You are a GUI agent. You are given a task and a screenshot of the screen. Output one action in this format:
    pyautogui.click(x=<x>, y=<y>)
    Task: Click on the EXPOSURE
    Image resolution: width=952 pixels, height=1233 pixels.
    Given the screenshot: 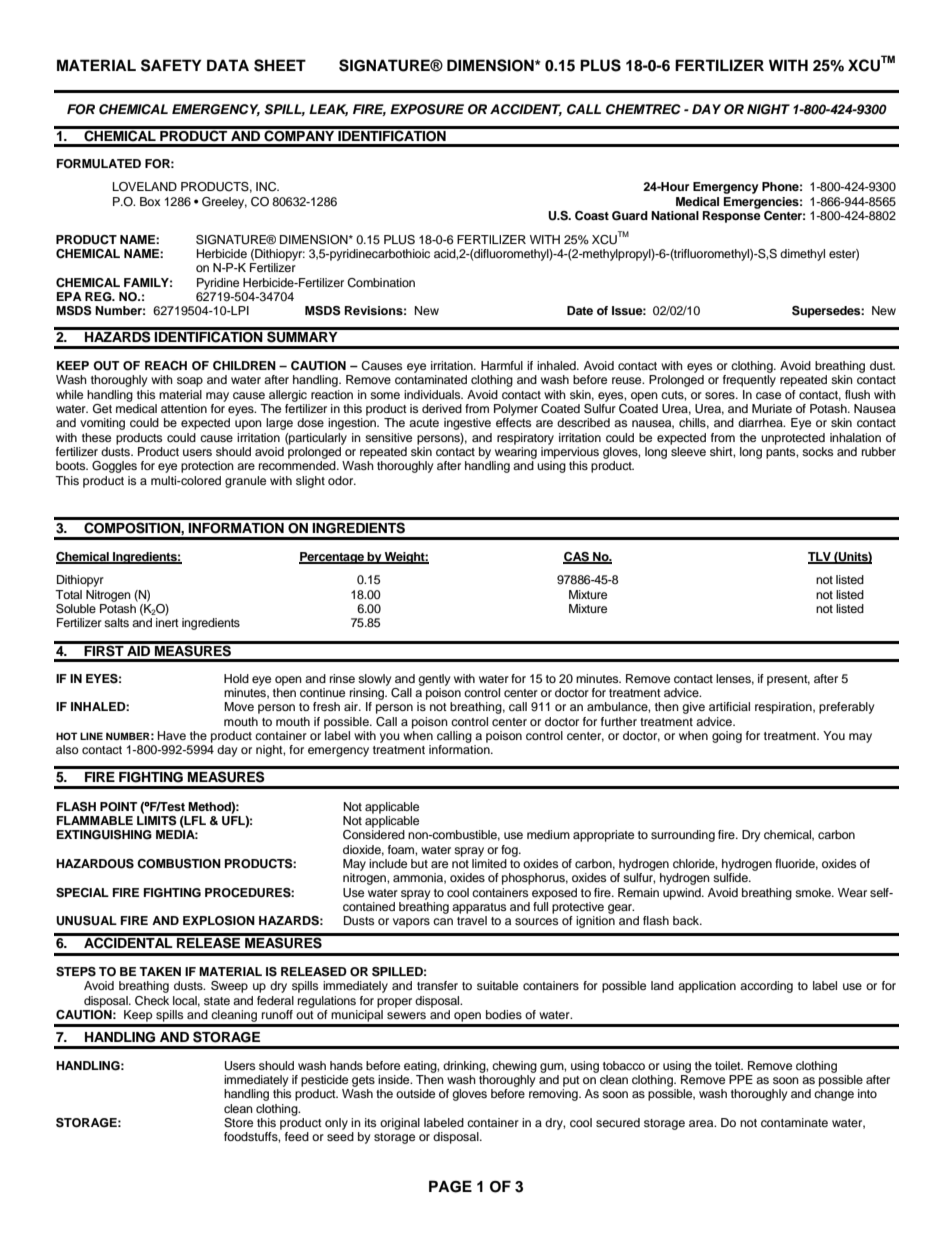 What is the action you would take?
    pyautogui.click(x=427, y=109)
